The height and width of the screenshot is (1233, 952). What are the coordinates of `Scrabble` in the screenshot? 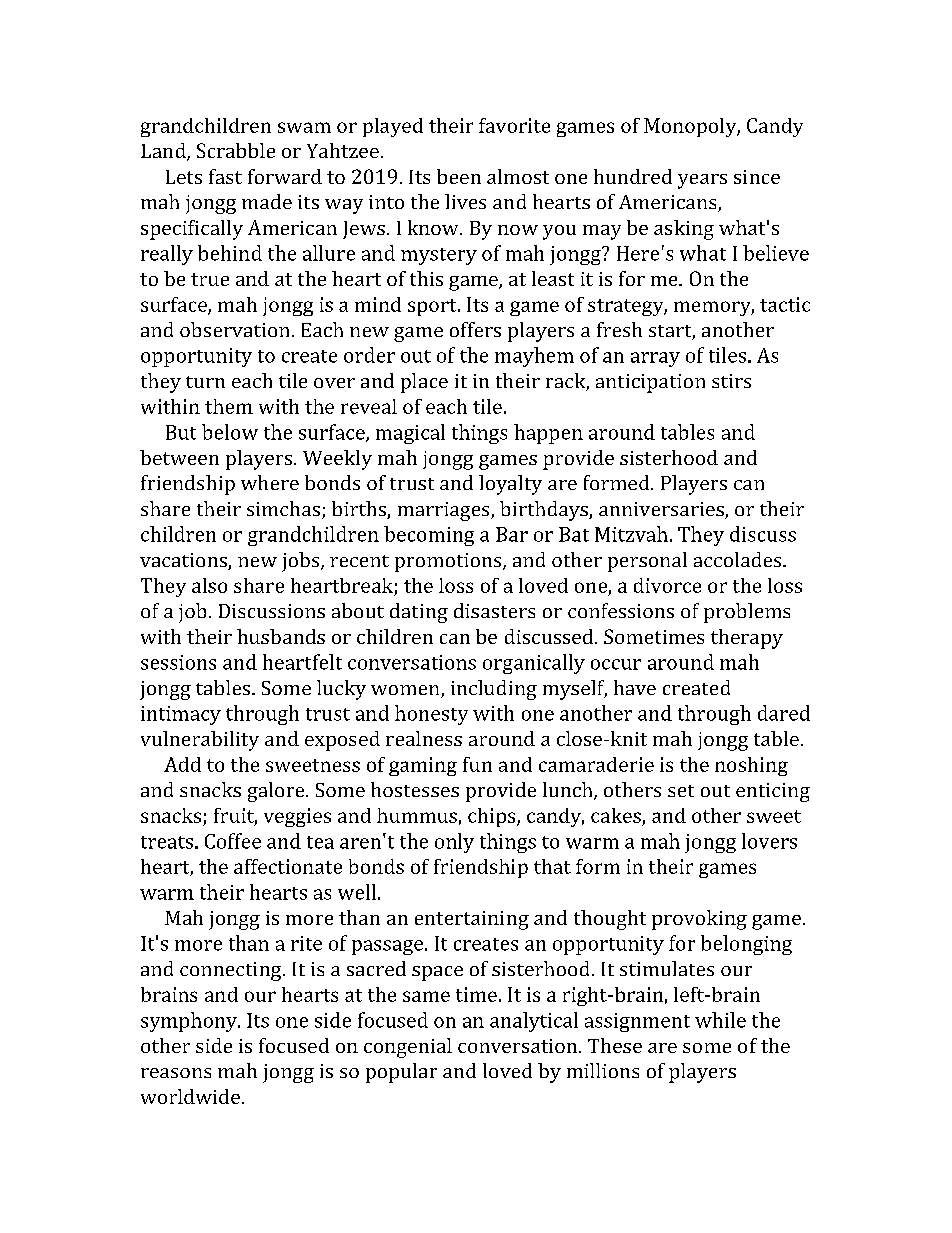 It's located at (236, 150).
